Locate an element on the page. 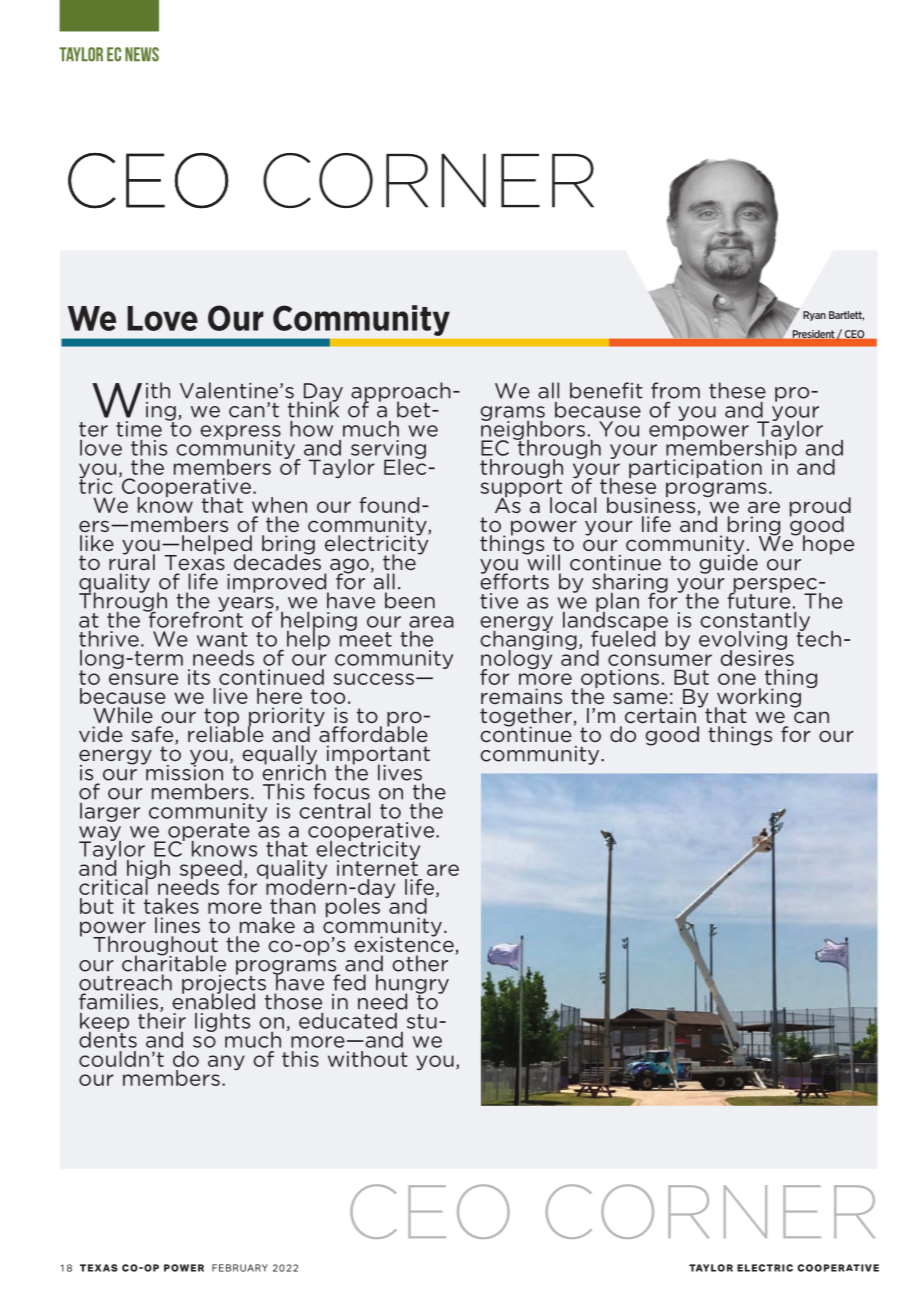 The height and width of the page is (1297, 924). FEBRUARY is located at coordinates (240, 1268).
